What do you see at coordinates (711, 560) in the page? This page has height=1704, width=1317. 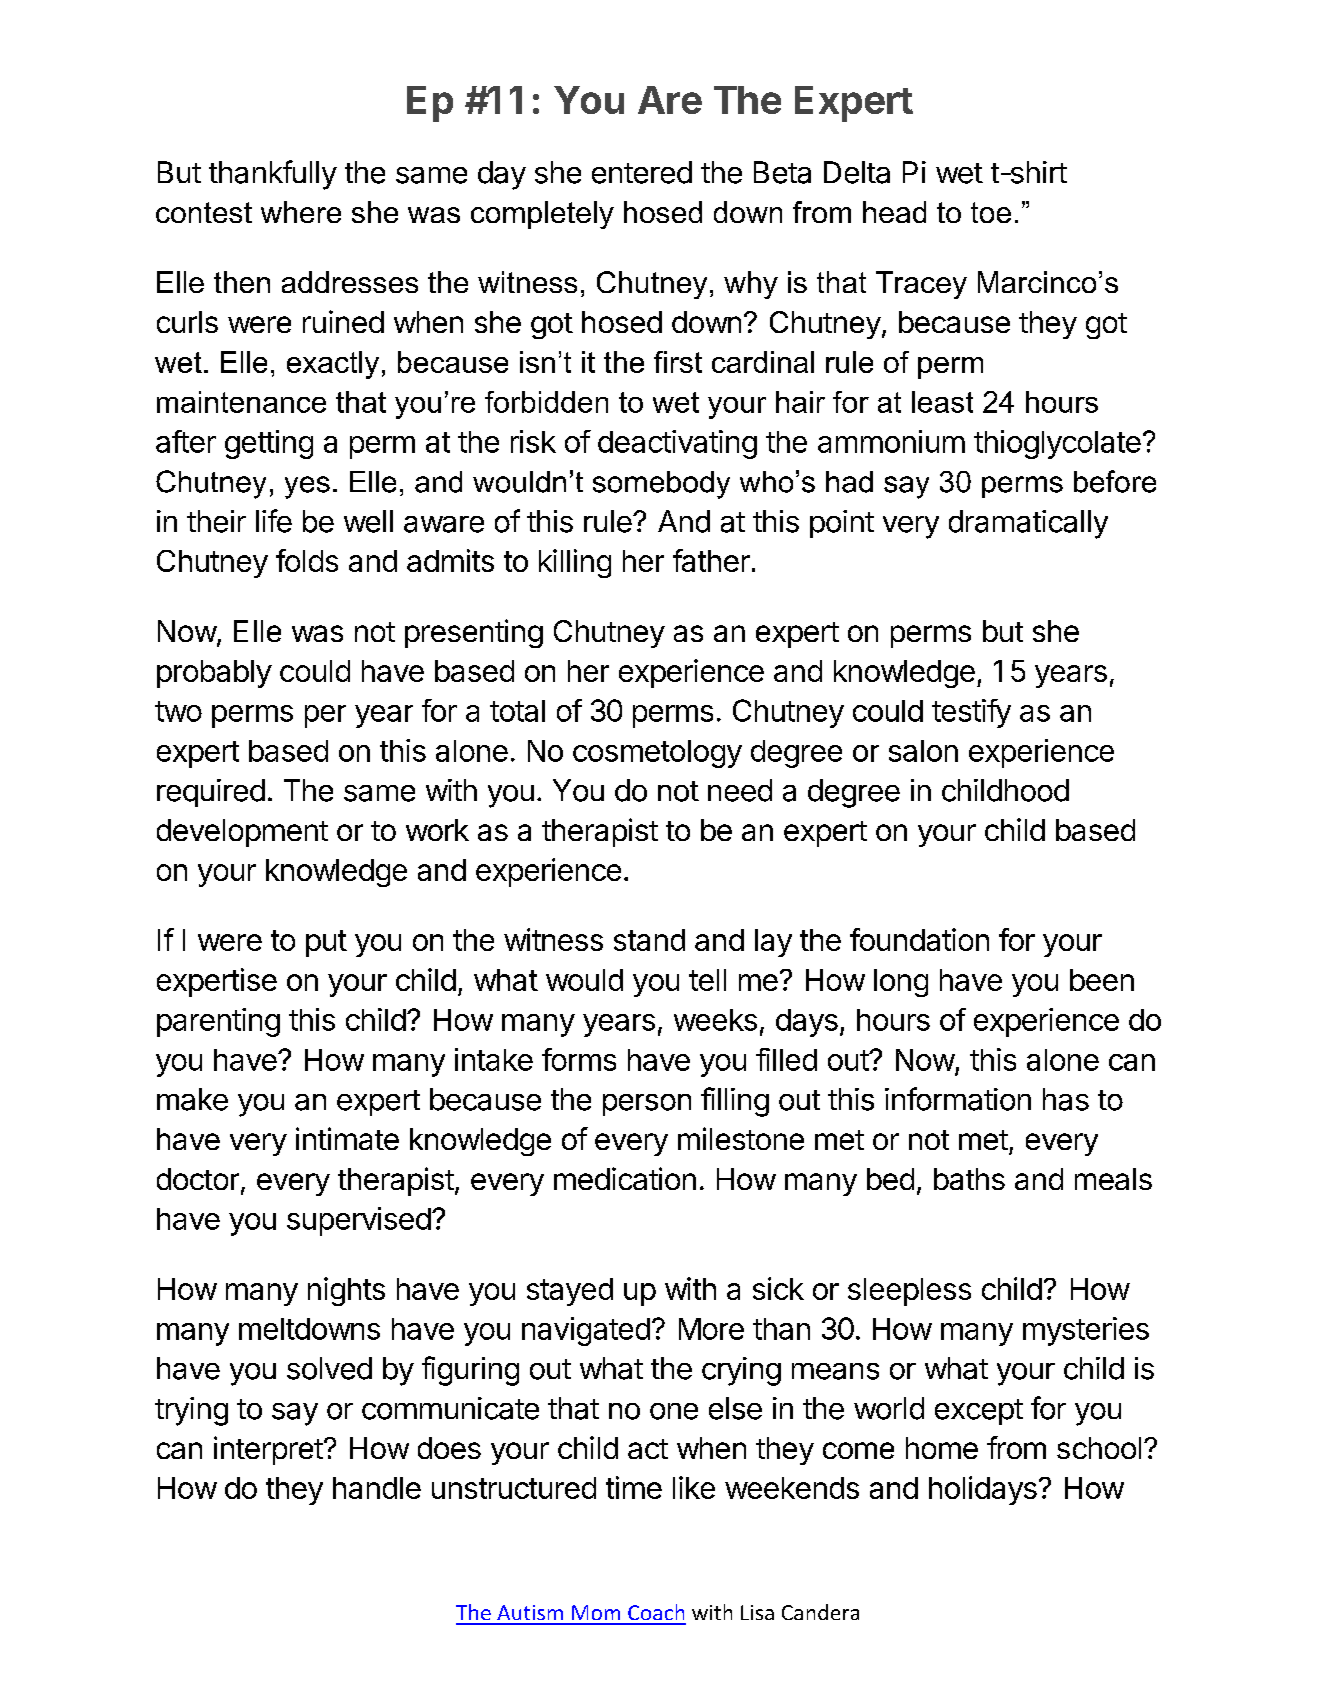 I see `father` at bounding box center [711, 560].
